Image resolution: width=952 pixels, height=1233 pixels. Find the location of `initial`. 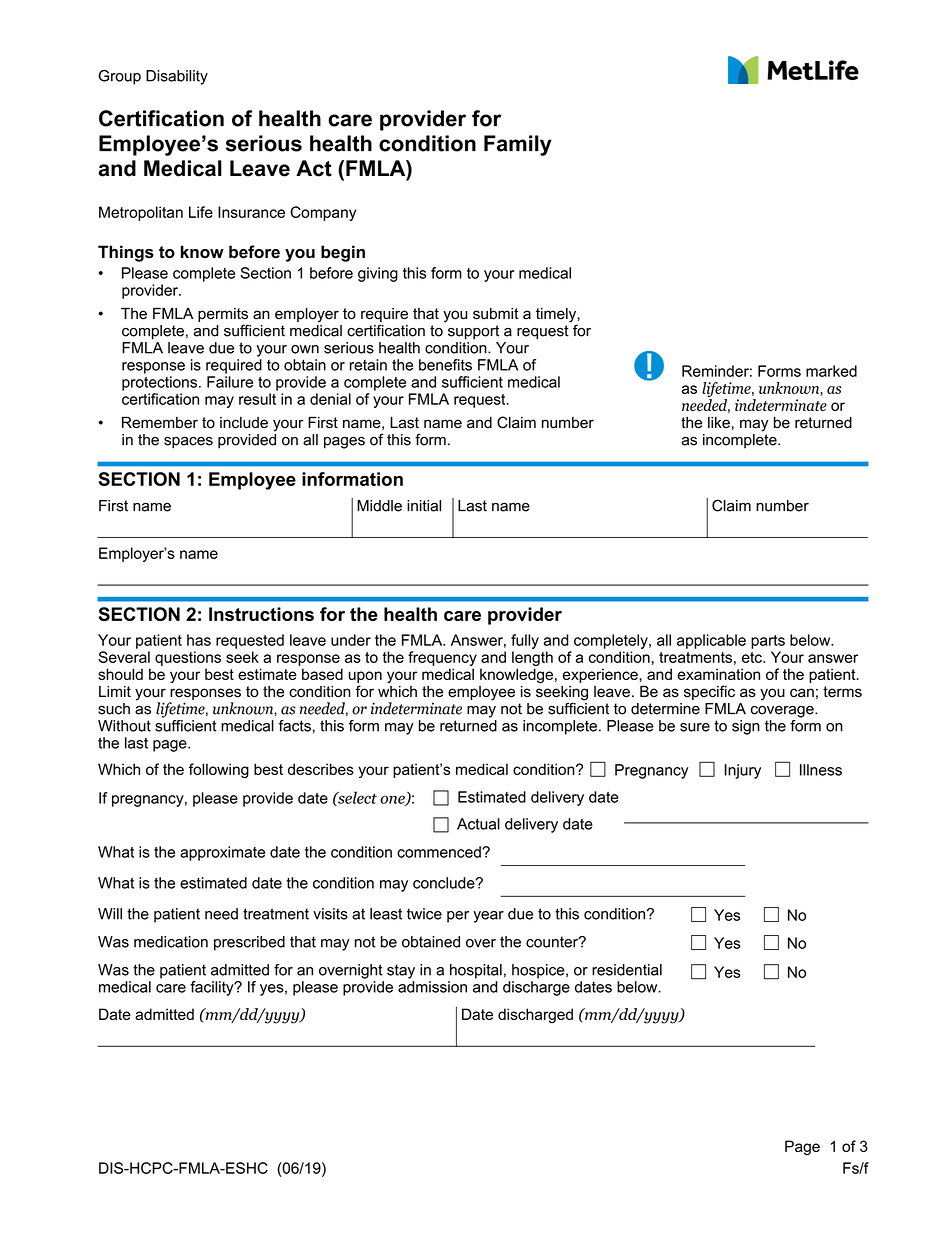

initial is located at coordinates (424, 506).
